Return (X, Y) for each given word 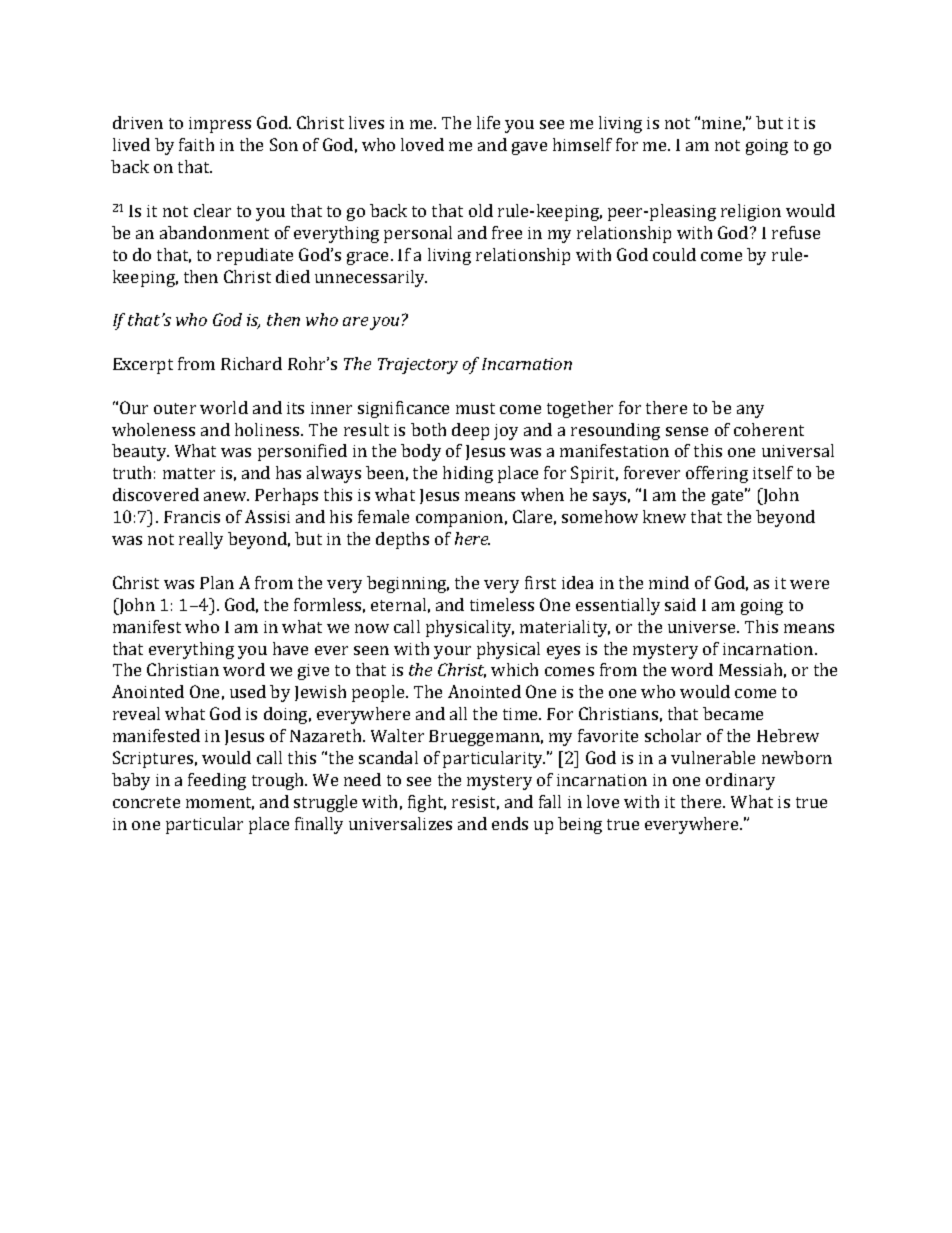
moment (220, 803)
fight (427, 803)
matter (189, 473)
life (488, 122)
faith (196, 144)
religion (751, 212)
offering (717, 474)
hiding (468, 474)
